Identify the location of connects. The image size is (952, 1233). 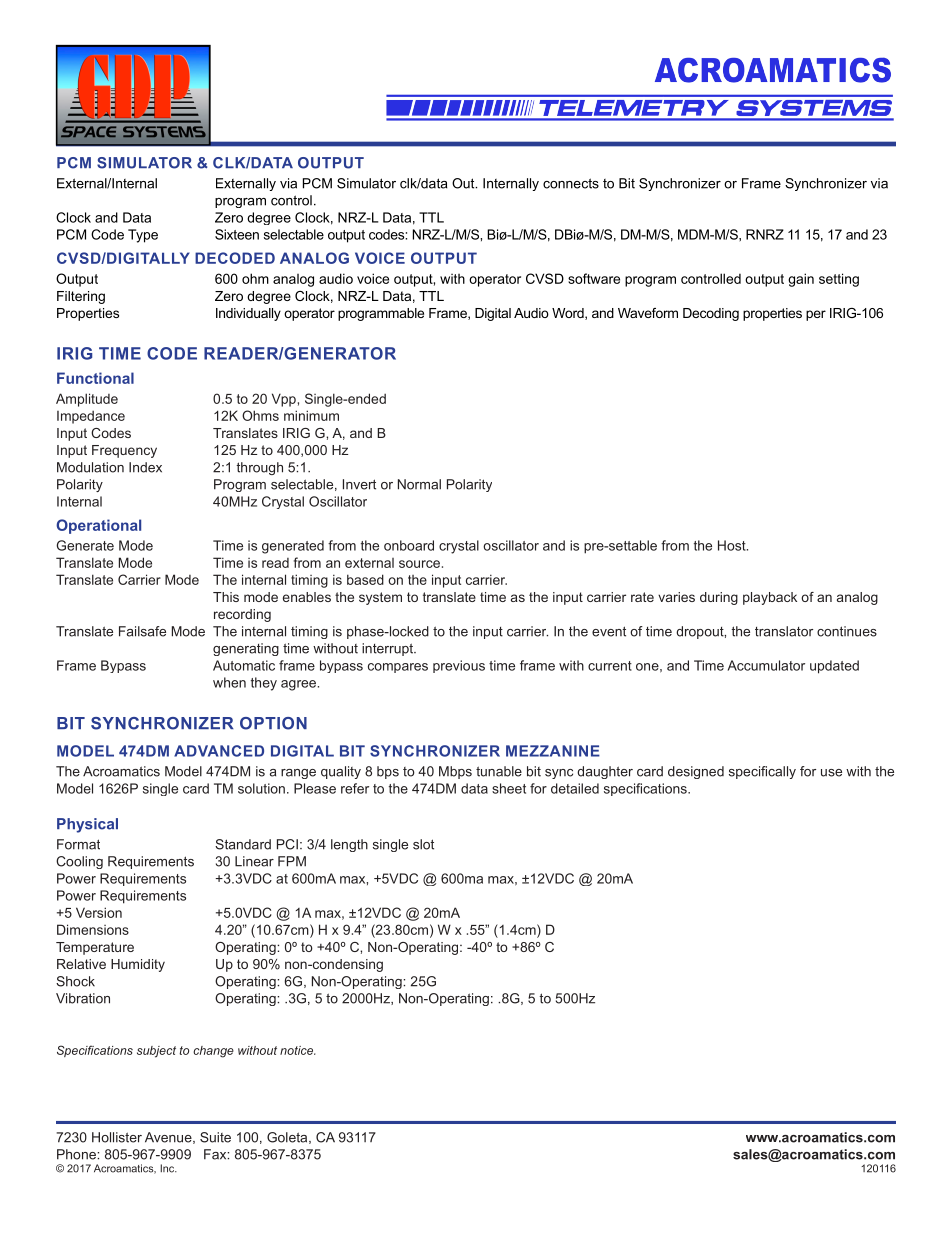
(571, 183).
